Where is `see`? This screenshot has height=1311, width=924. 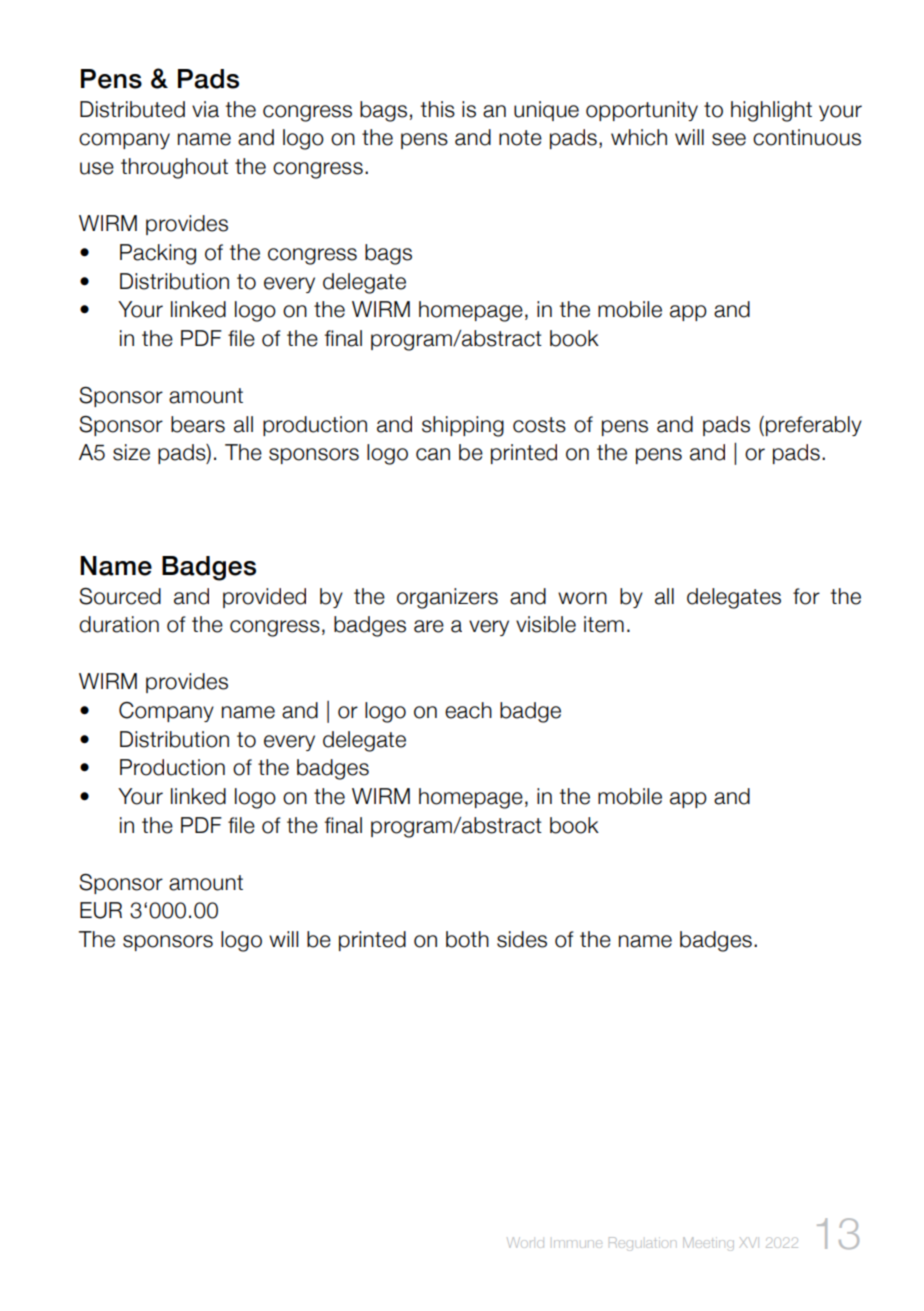 see is located at coordinates (729, 139).
